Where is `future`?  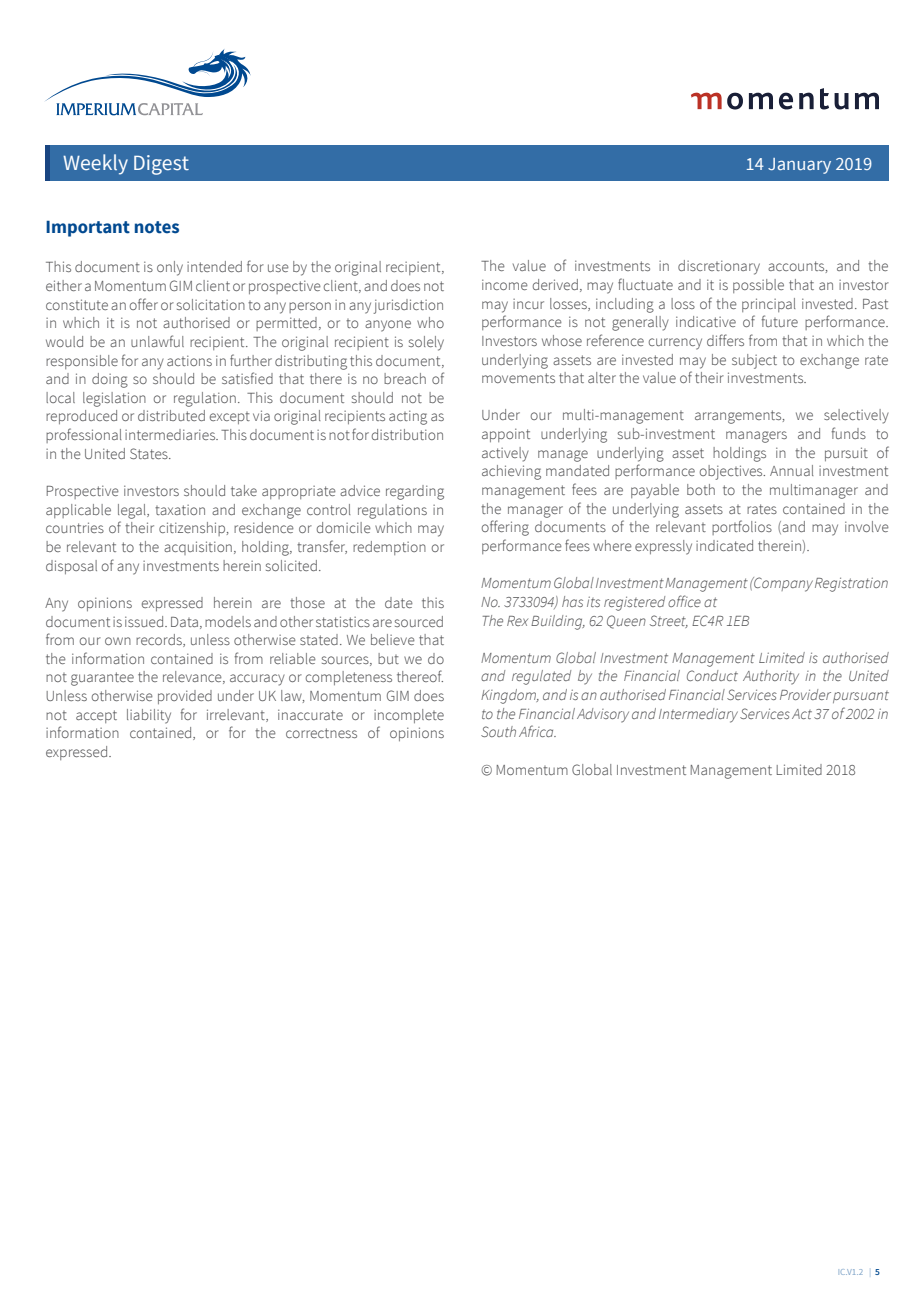
future is located at coordinates (780, 321).
